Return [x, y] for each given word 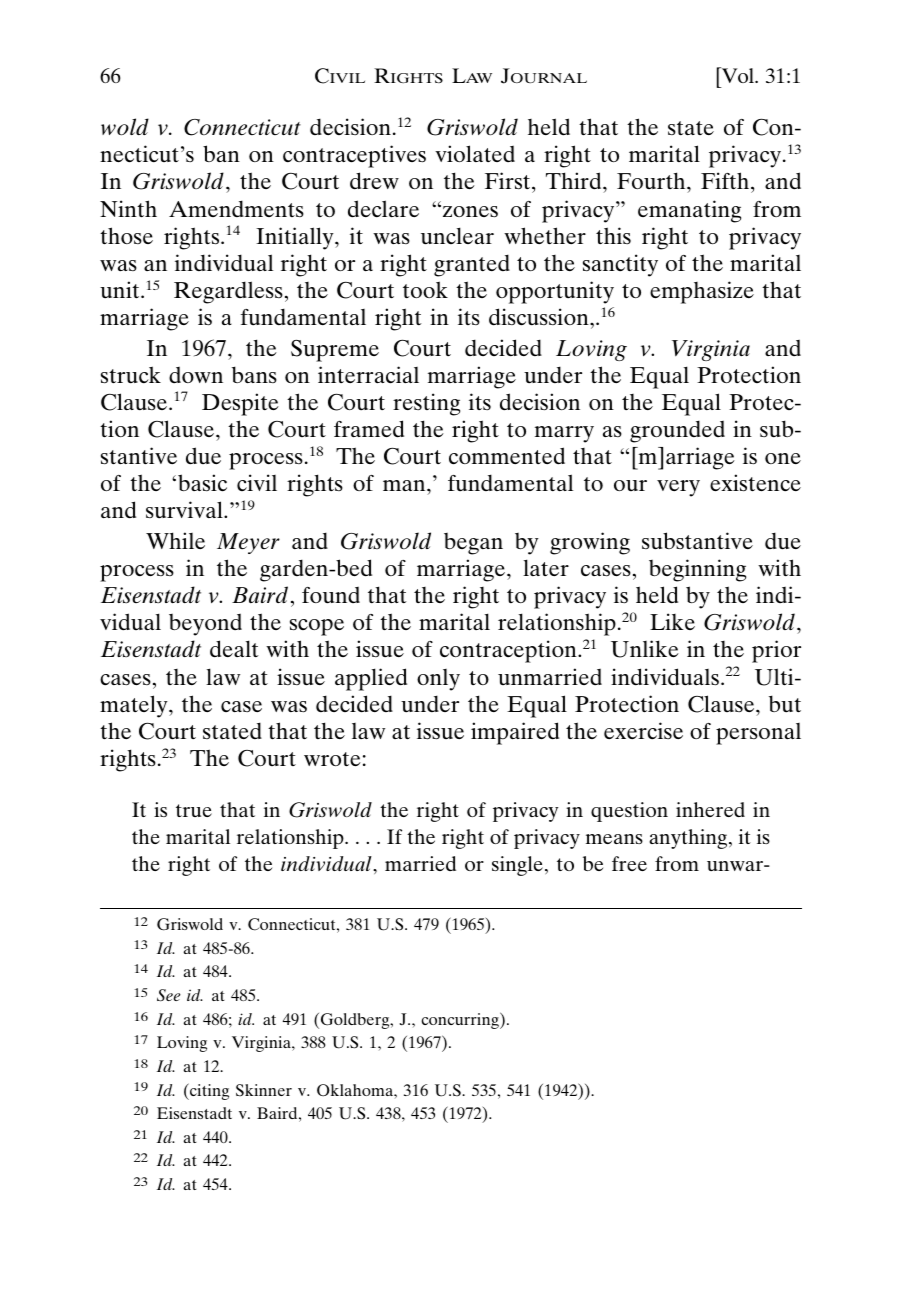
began [473, 544]
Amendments [236, 208]
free [629, 863]
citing [208, 1091]
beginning [697, 570]
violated [475, 153]
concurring [461, 1020]
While [175, 540]
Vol [738, 75]
